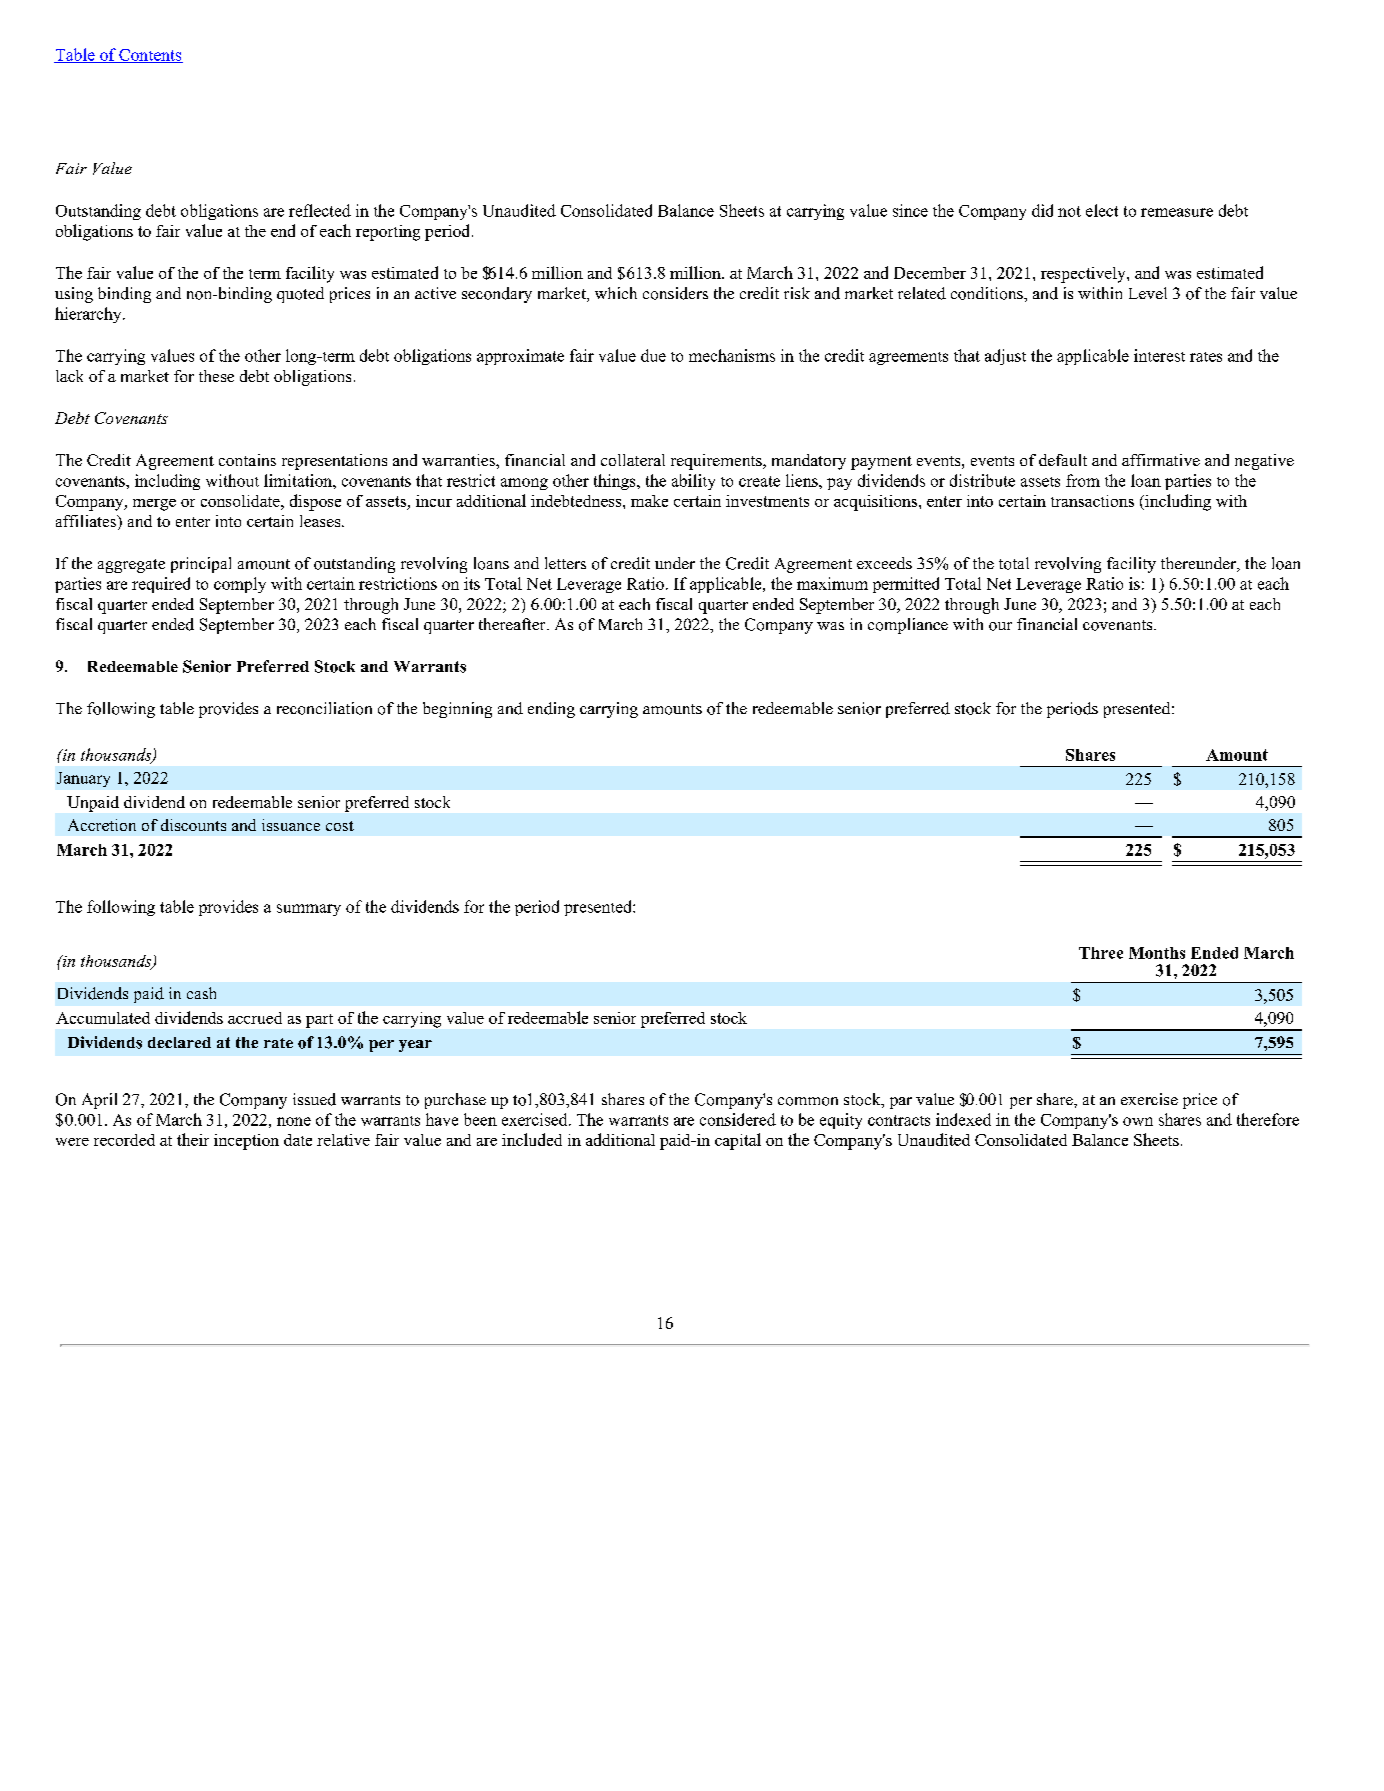  I want to click on own, so click(1138, 1121).
